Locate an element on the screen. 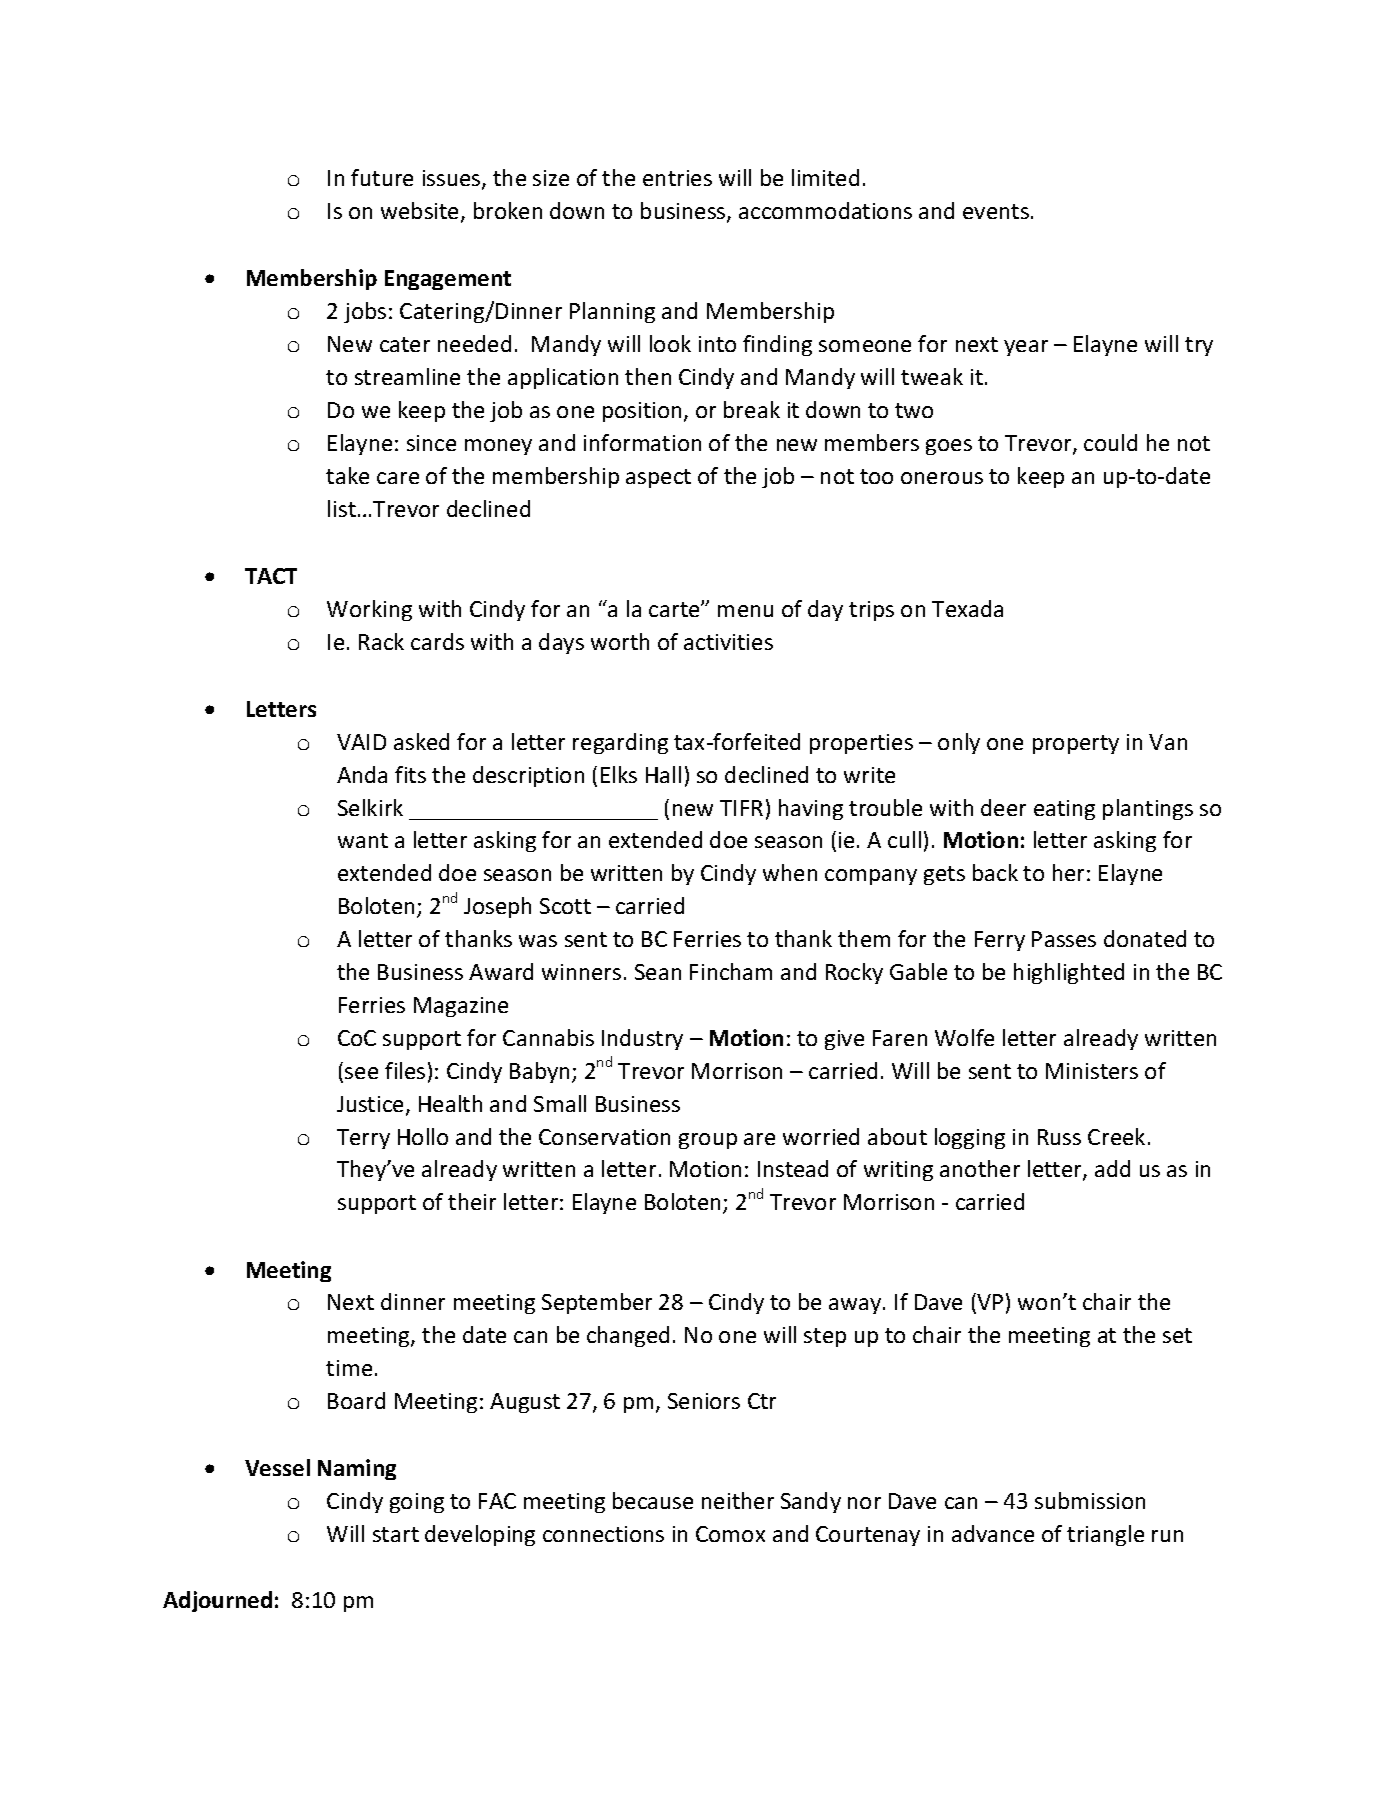 The height and width of the screenshot is (1798, 1389). when is located at coordinates (790, 872).
